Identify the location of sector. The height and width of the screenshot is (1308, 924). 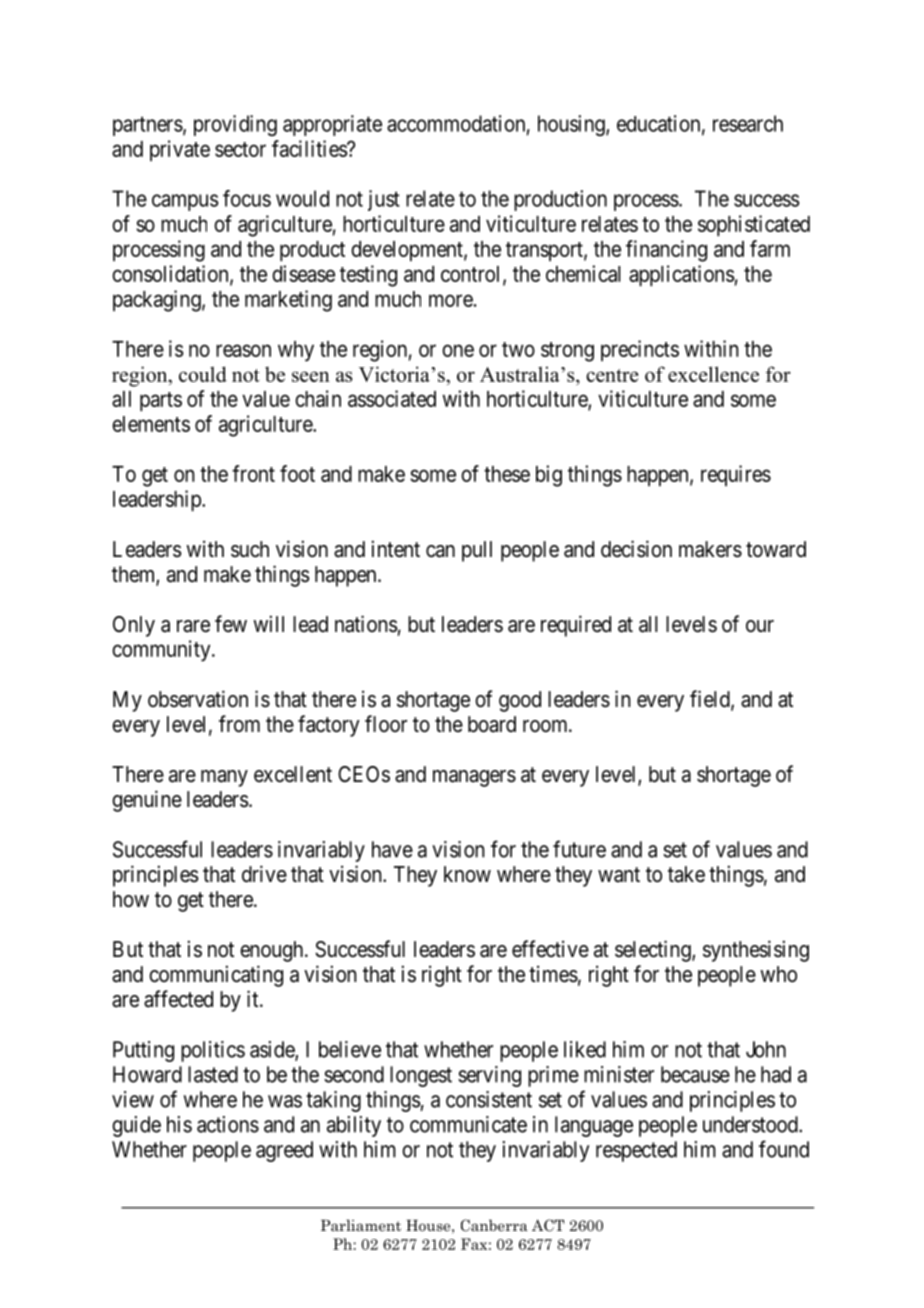
(240, 149).
